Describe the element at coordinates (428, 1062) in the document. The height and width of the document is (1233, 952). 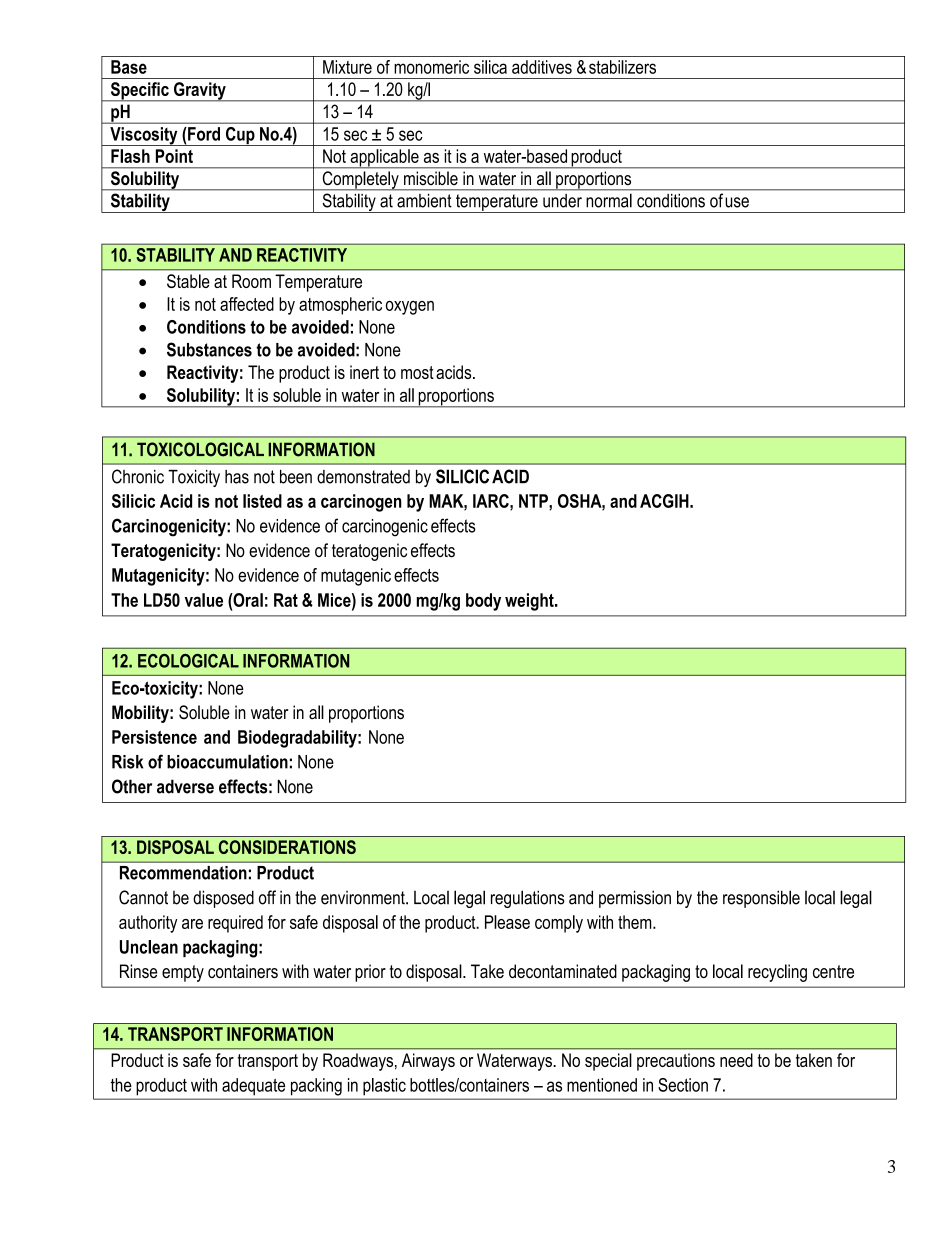
I see `Airways` at that location.
